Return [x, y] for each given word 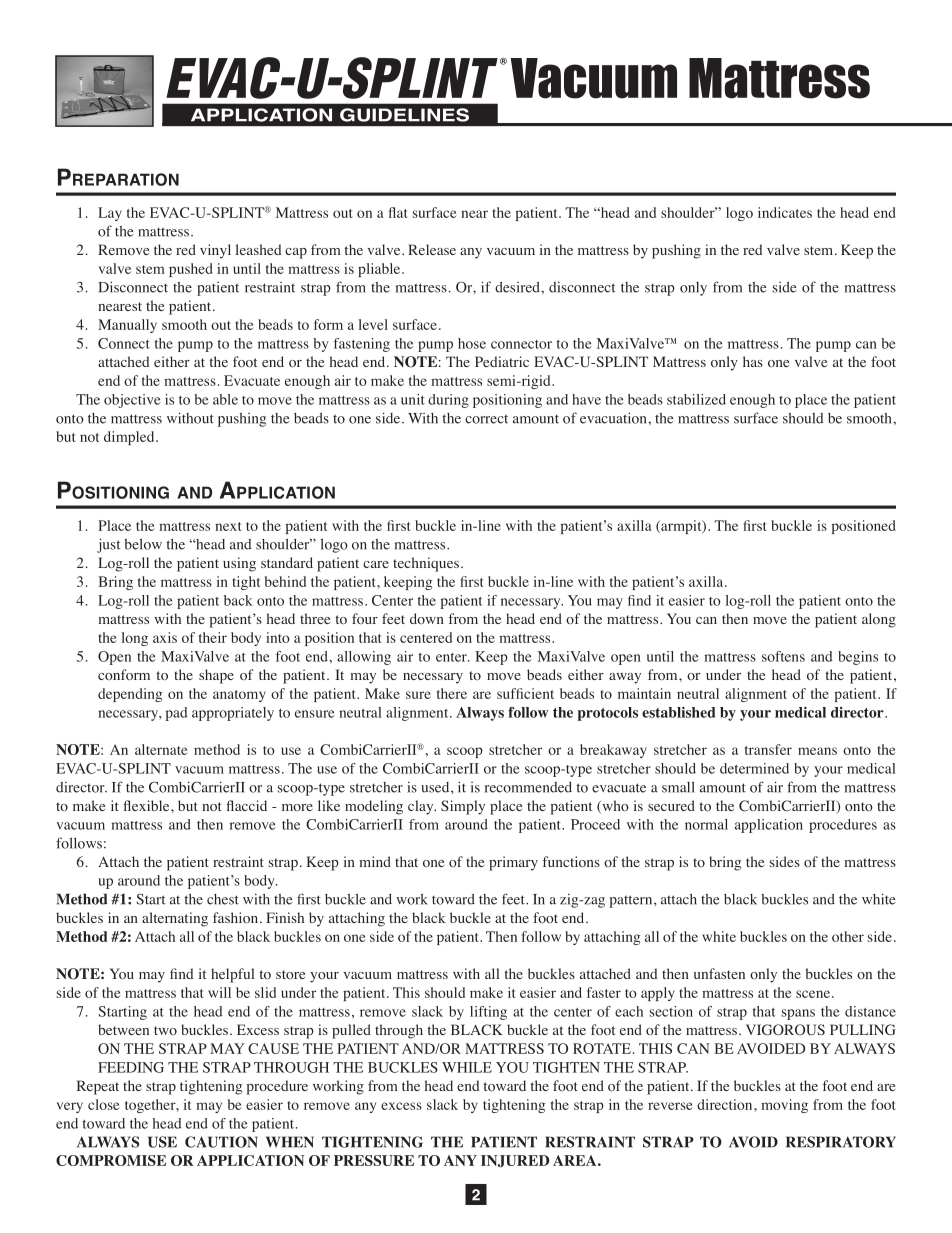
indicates [785, 212]
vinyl [215, 251]
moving [784, 1106]
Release [432, 249]
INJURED [515, 1161]
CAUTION [221, 1142]
